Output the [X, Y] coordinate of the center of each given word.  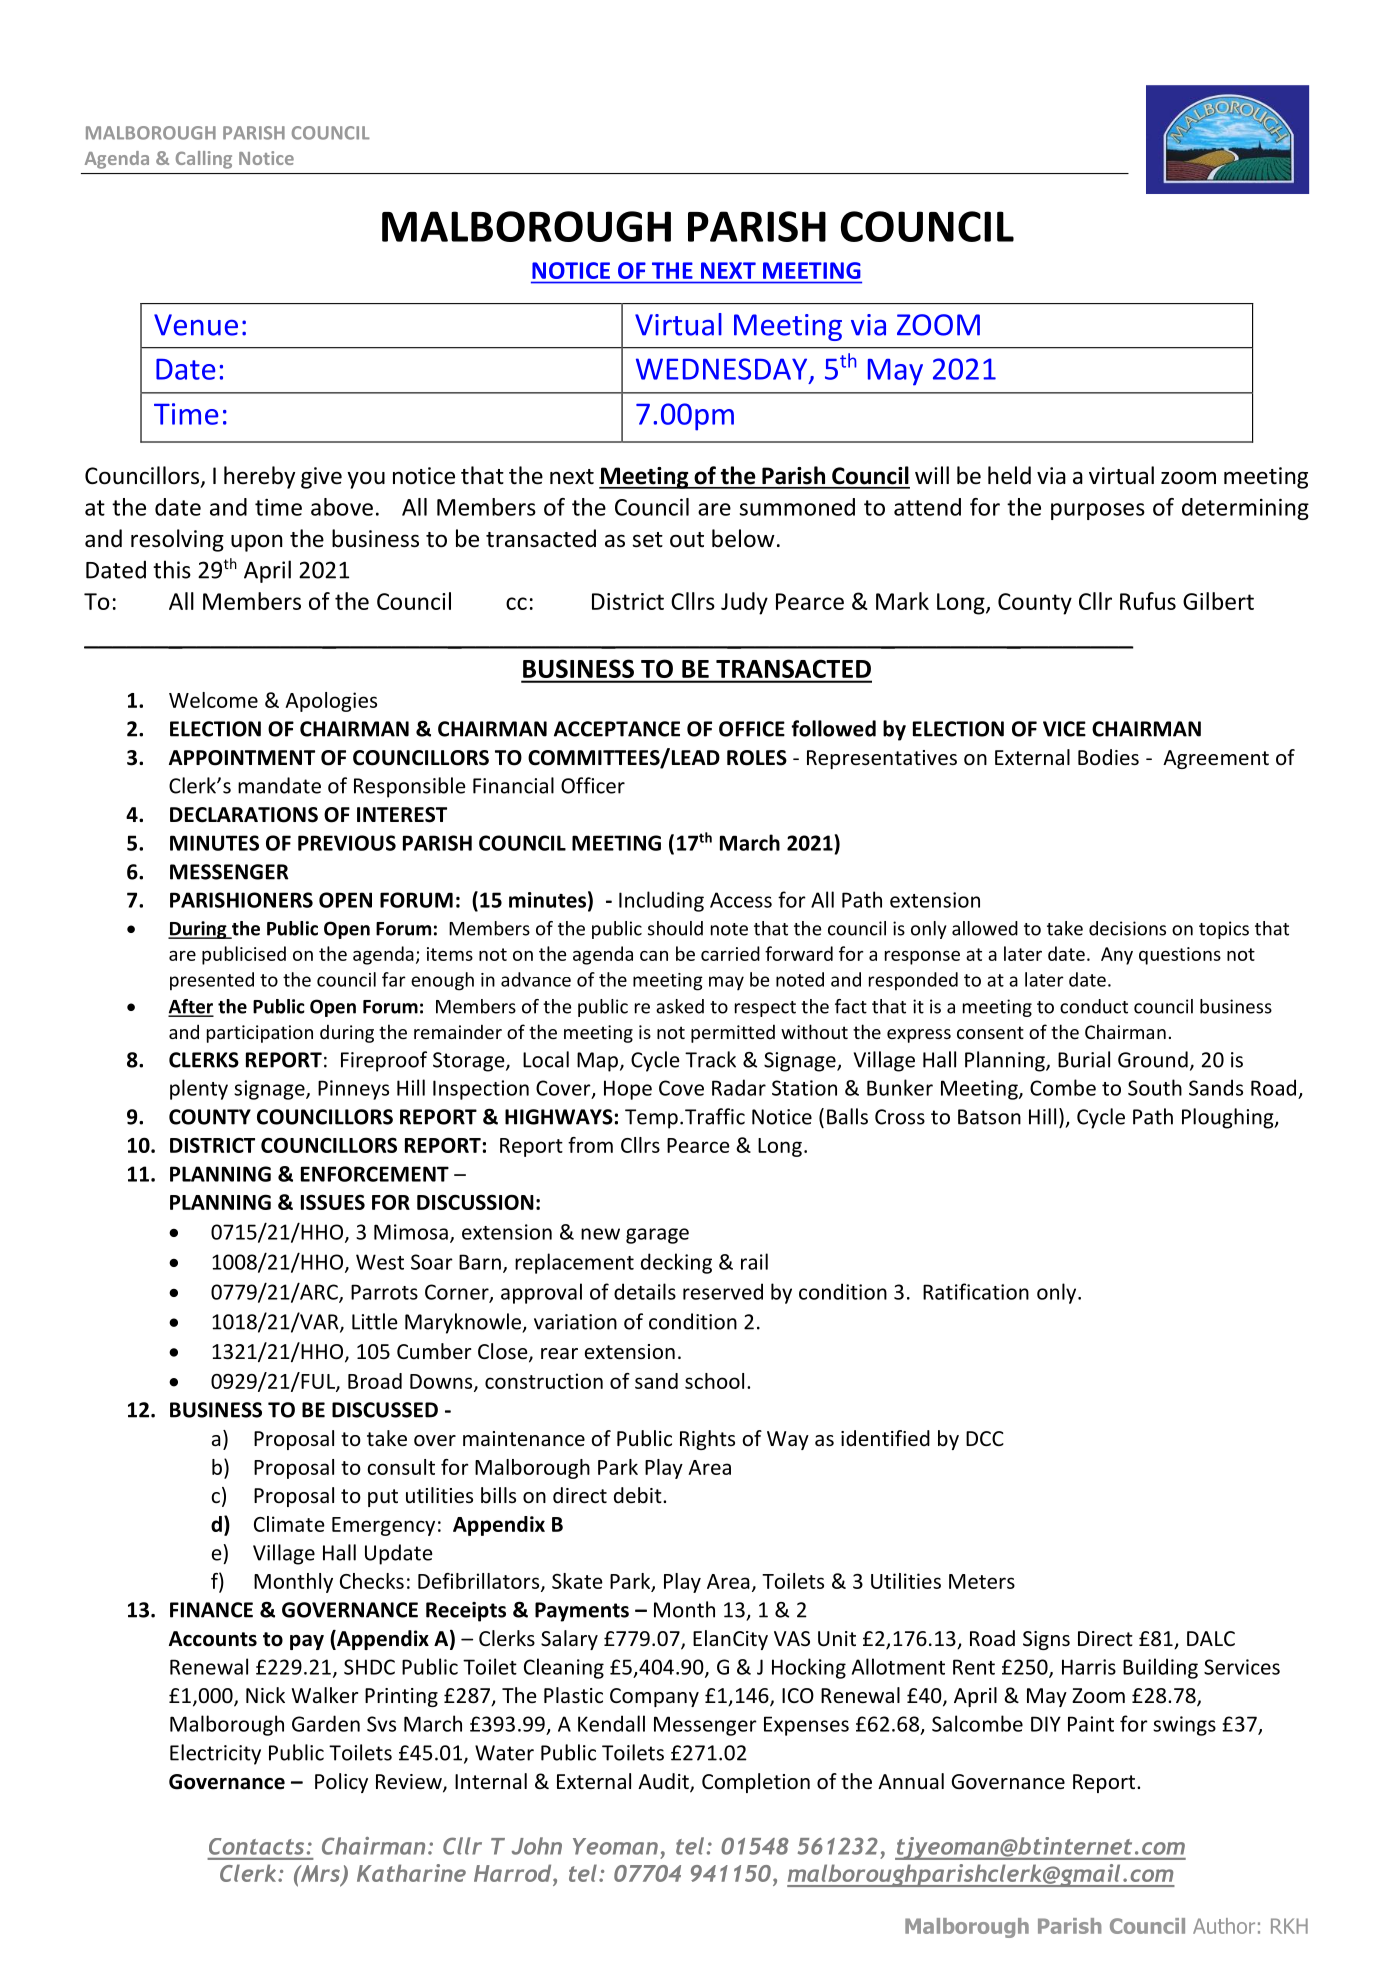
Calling [204, 160]
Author [1224, 1926]
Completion [756, 1783]
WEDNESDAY [723, 370]
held [1009, 475]
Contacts [256, 1846]
